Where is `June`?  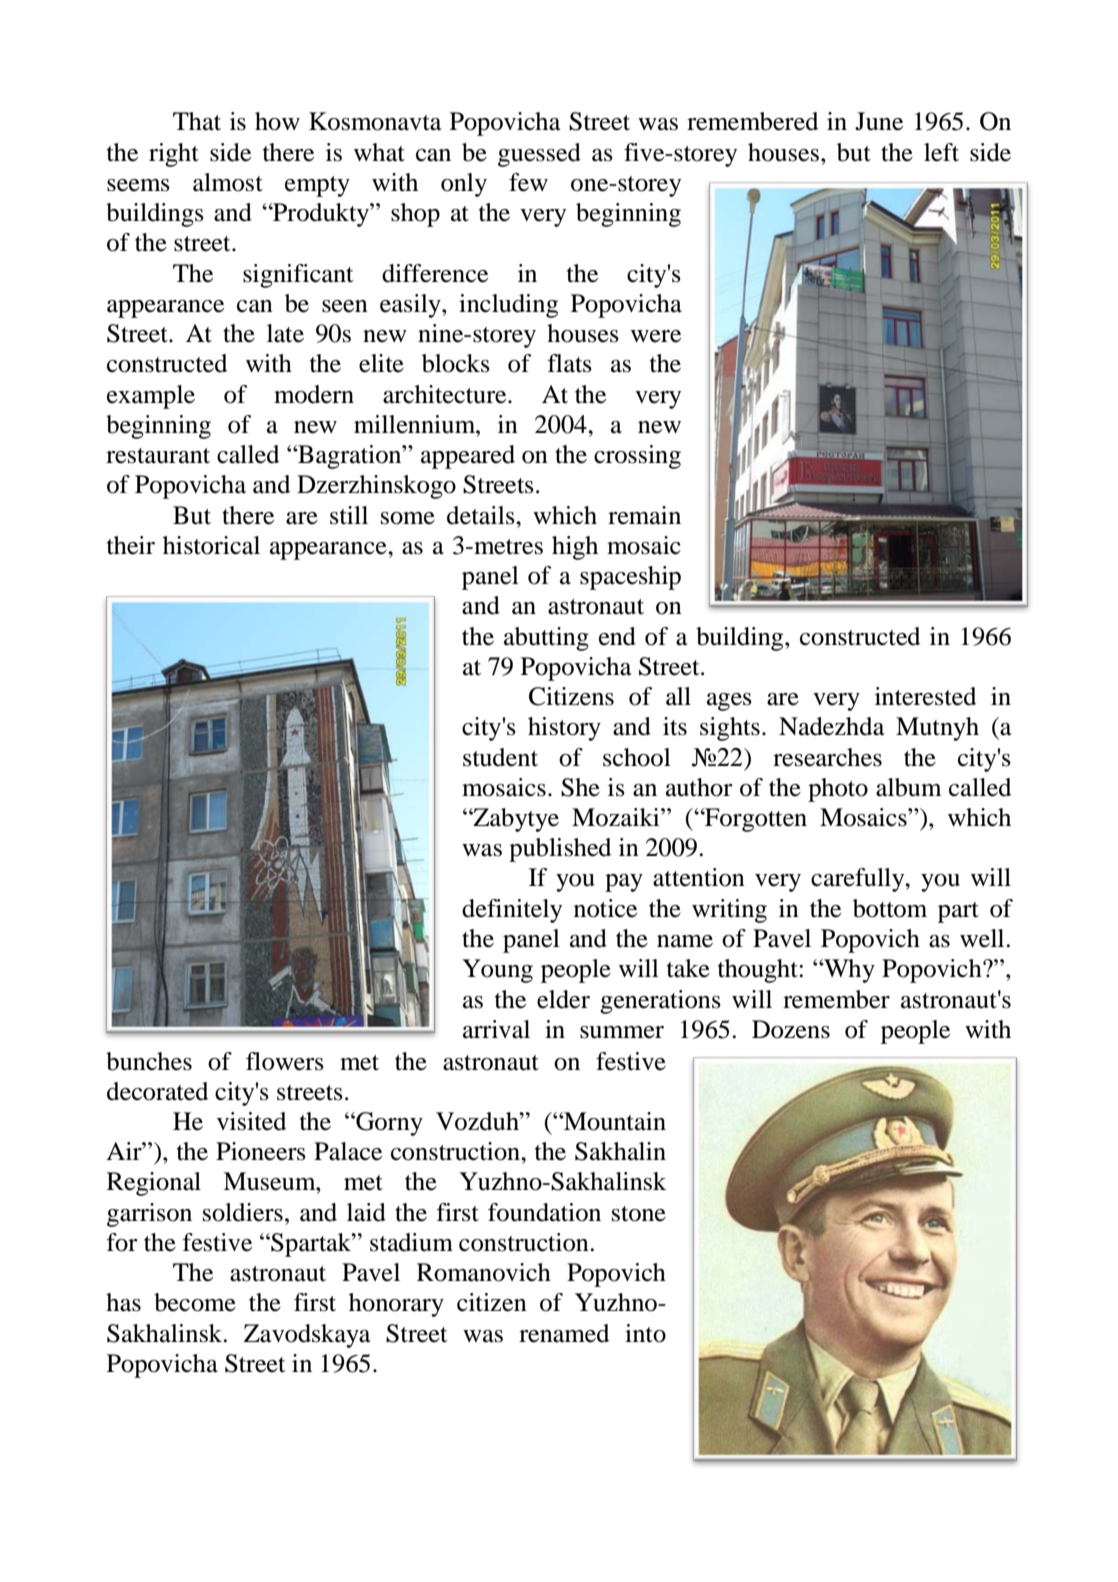 June is located at coordinates (879, 121).
